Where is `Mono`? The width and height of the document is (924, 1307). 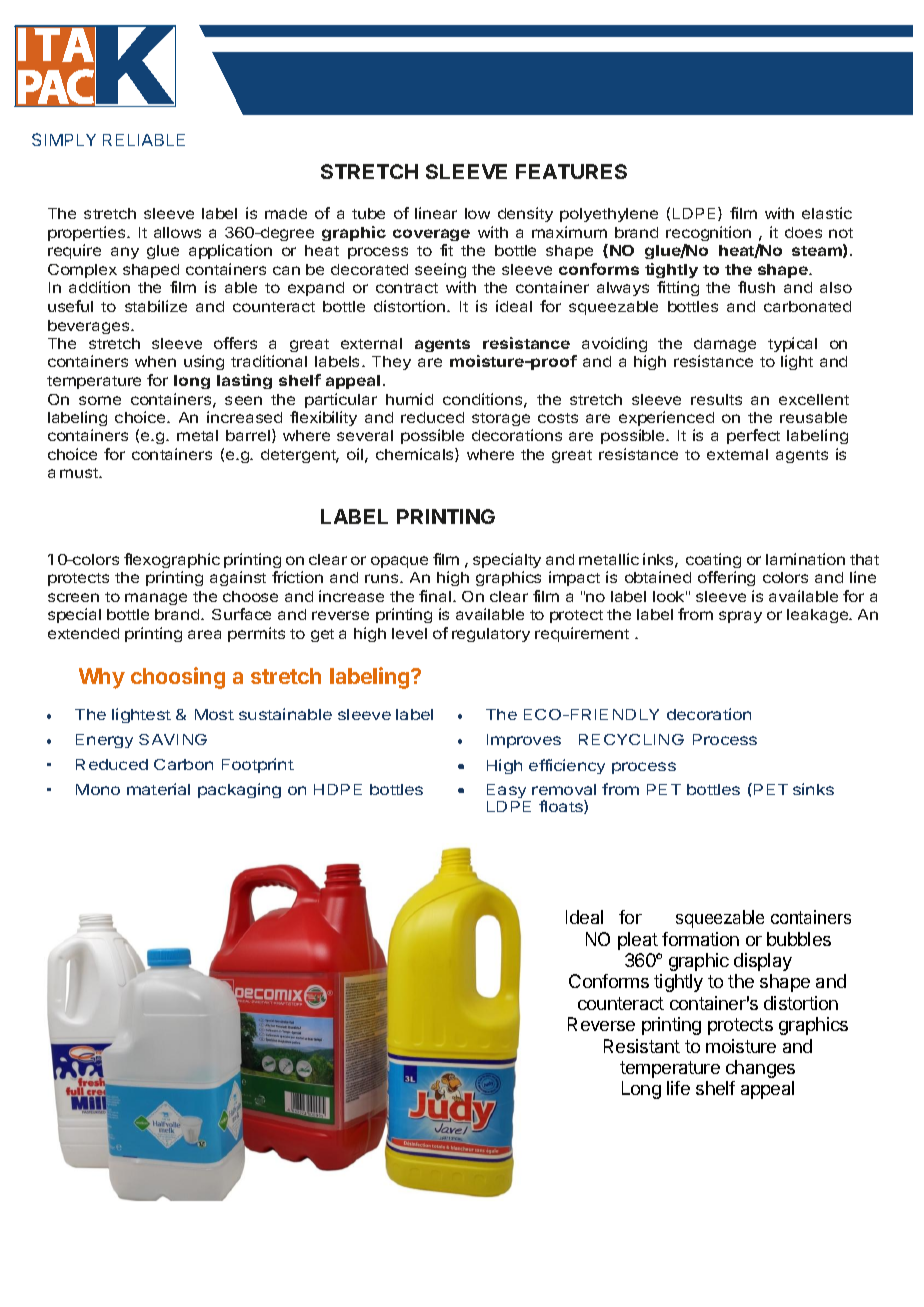
Mono is located at coordinates (98, 789).
